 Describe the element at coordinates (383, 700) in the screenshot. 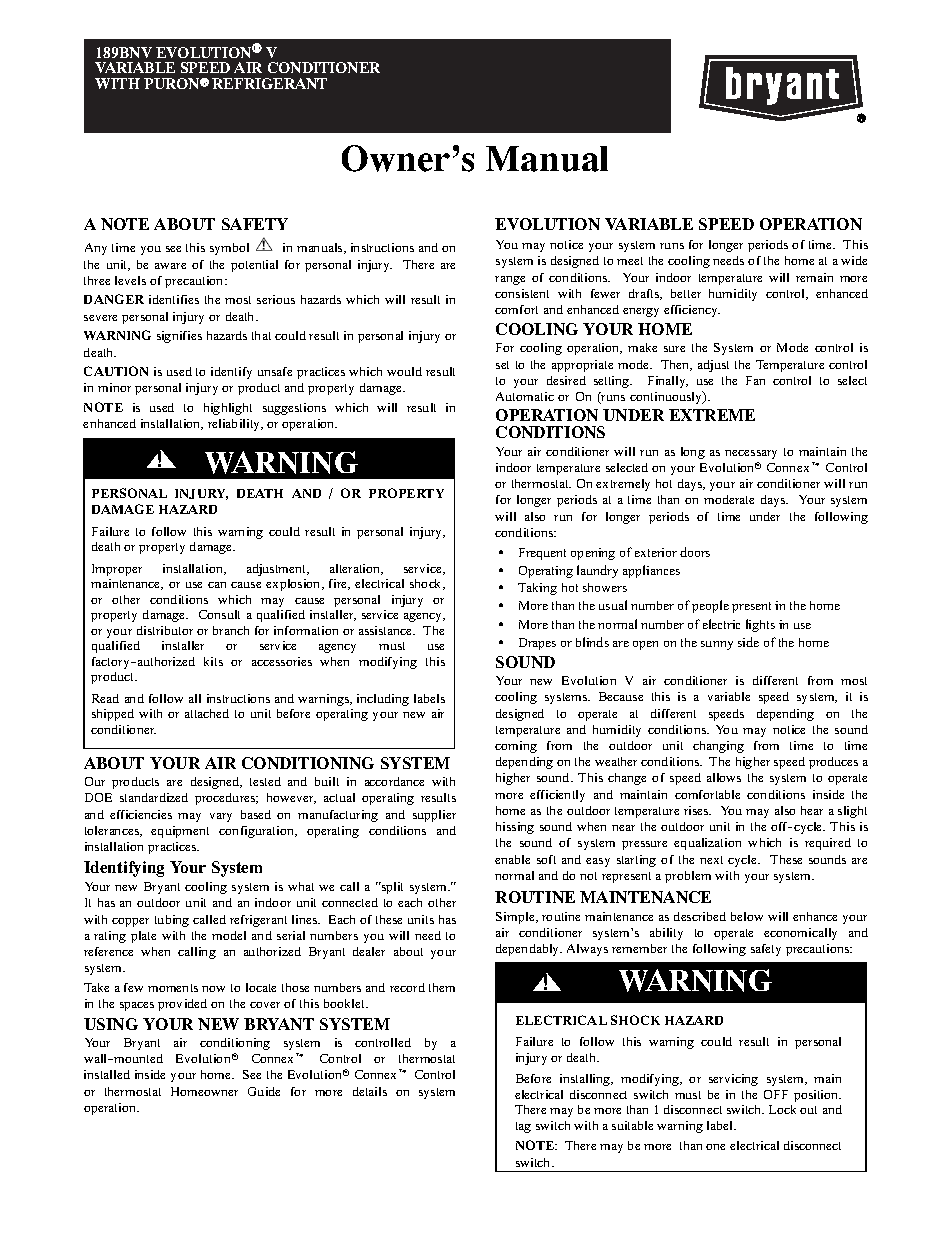

I see `including` at that location.
